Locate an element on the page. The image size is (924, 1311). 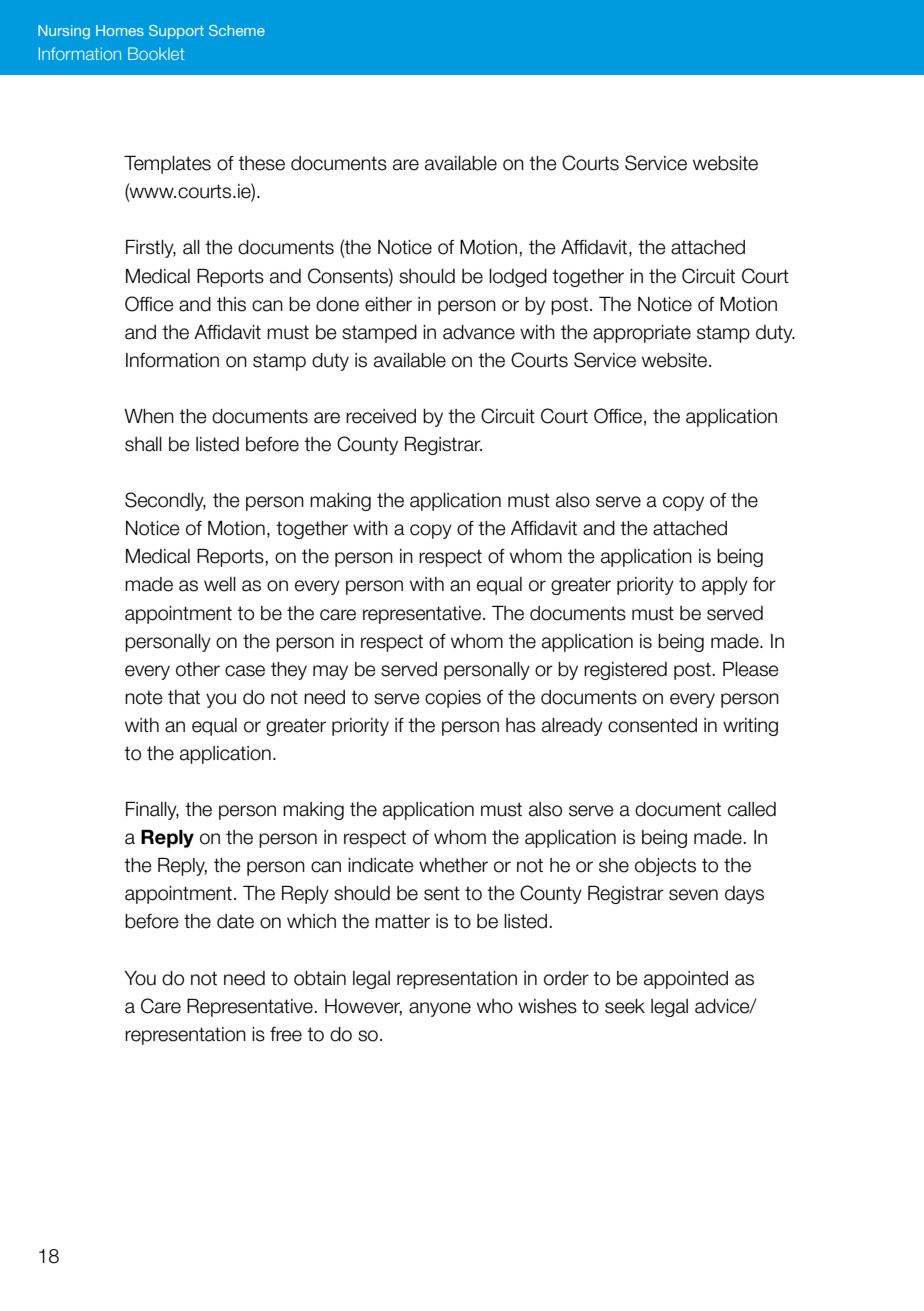
copies is located at coordinates (453, 699).
